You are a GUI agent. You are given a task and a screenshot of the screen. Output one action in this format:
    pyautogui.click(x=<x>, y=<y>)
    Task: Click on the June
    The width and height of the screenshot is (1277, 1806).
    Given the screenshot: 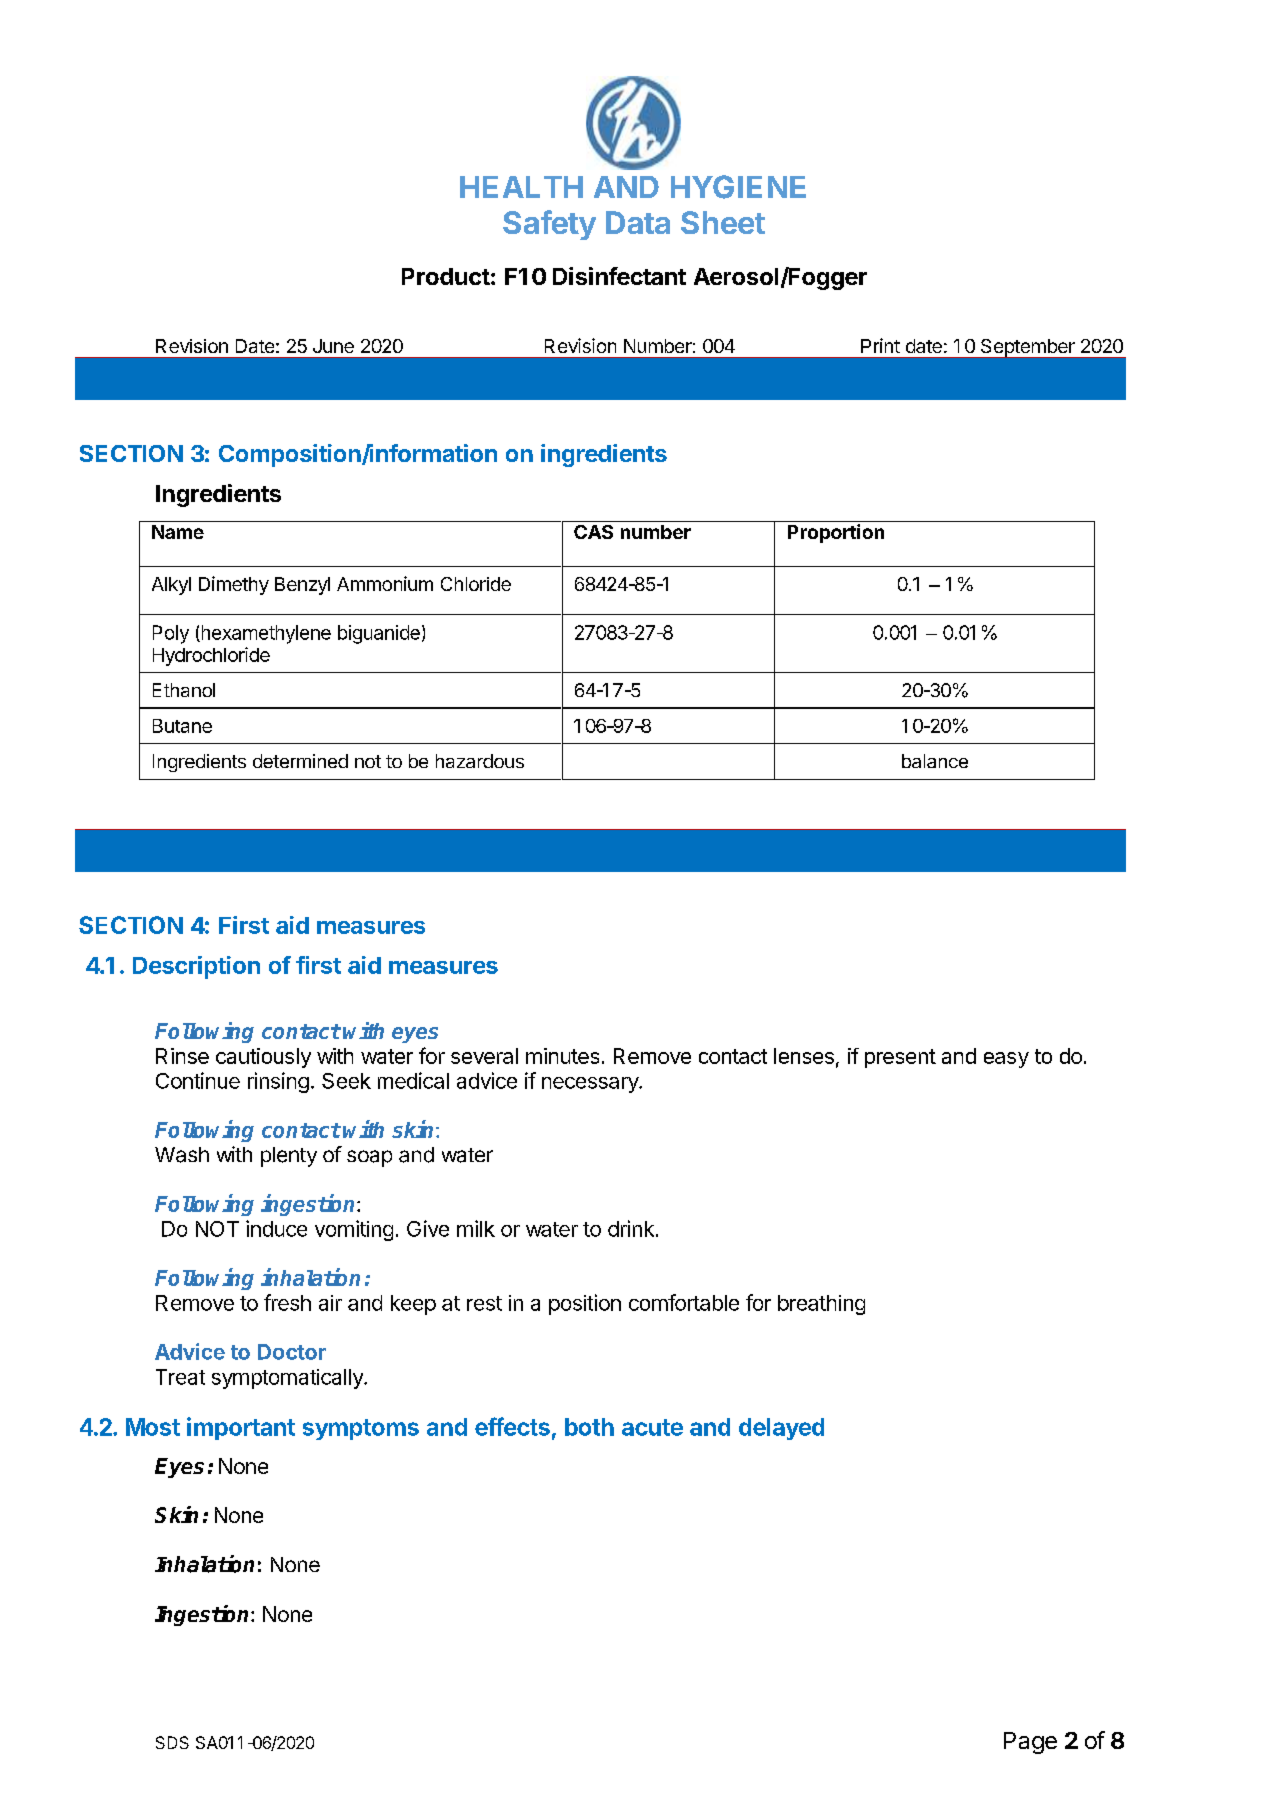 What is the action you would take?
    pyautogui.click(x=333, y=346)
